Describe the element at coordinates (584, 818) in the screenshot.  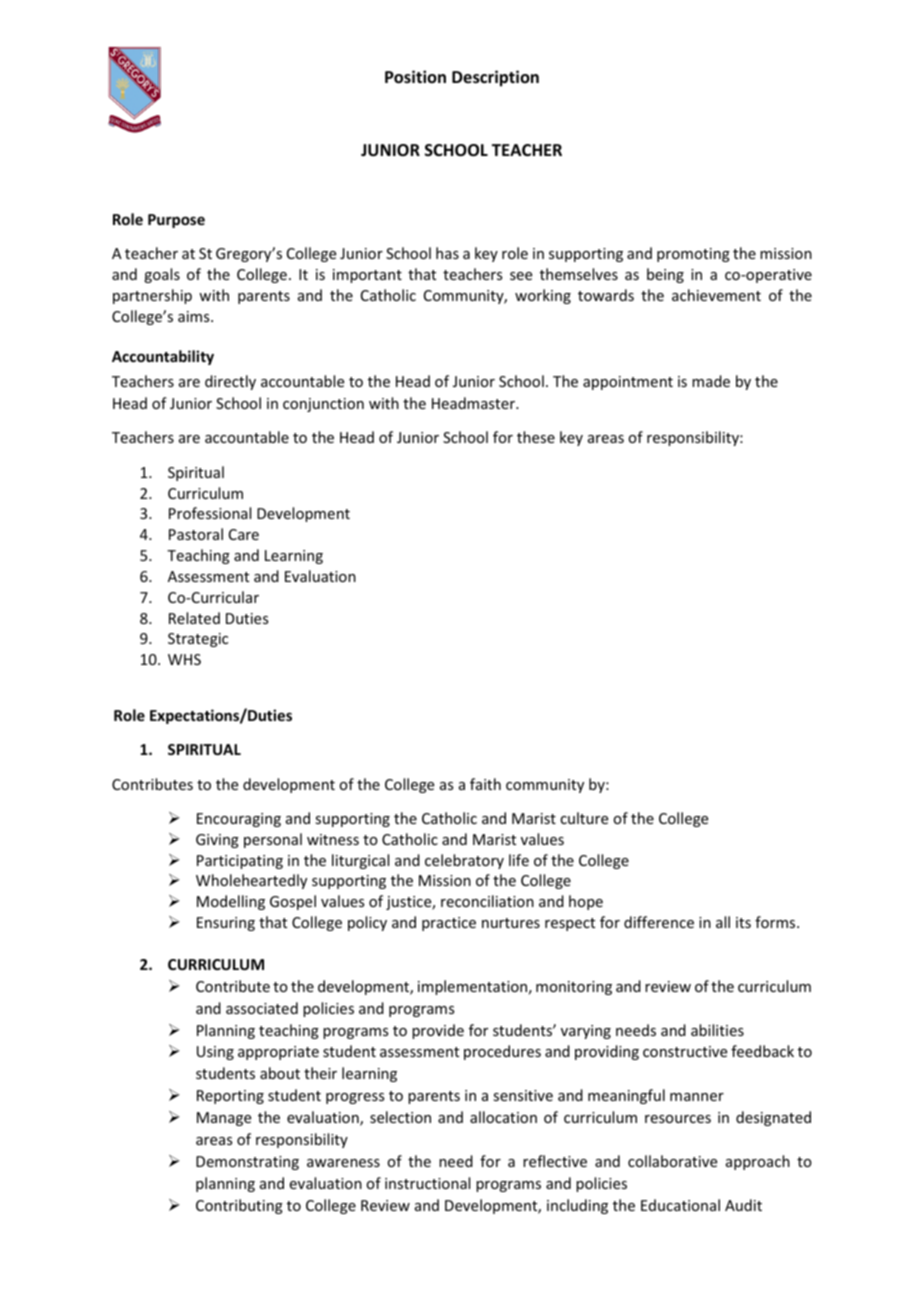
I see `culture` at that location.
